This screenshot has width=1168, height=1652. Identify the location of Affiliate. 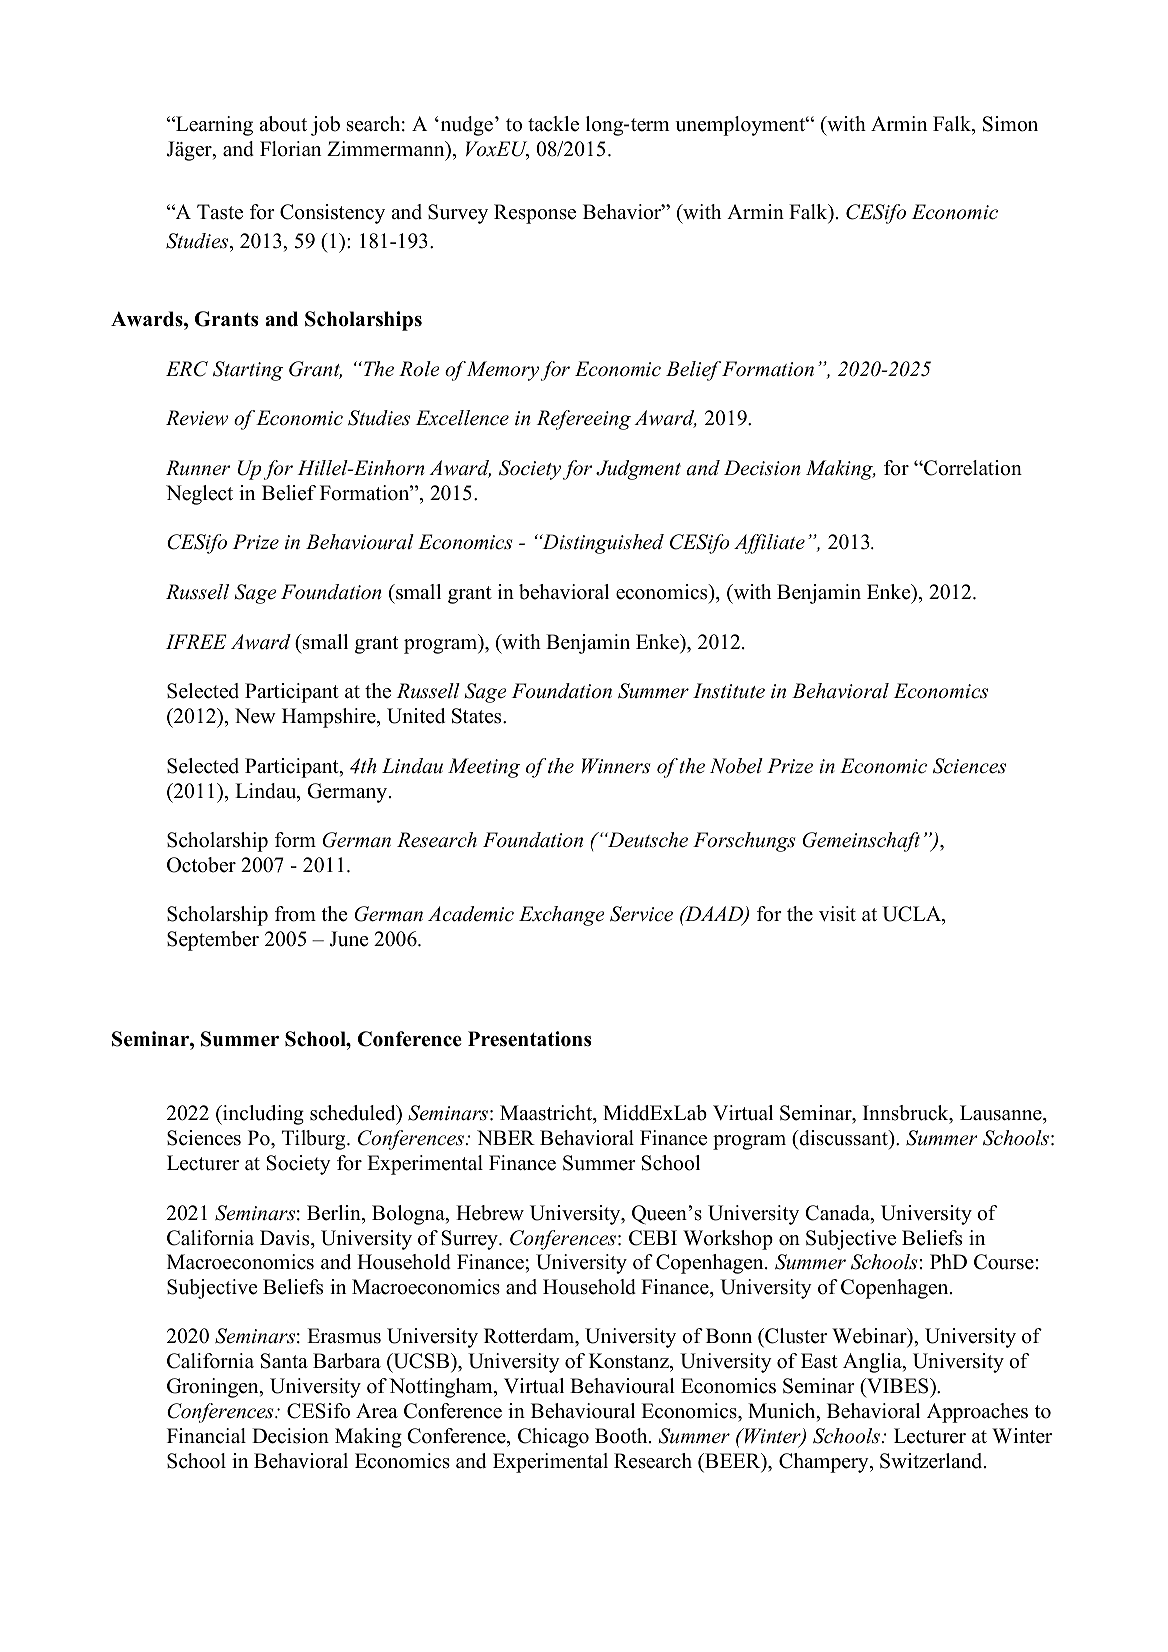
(769, 544).
